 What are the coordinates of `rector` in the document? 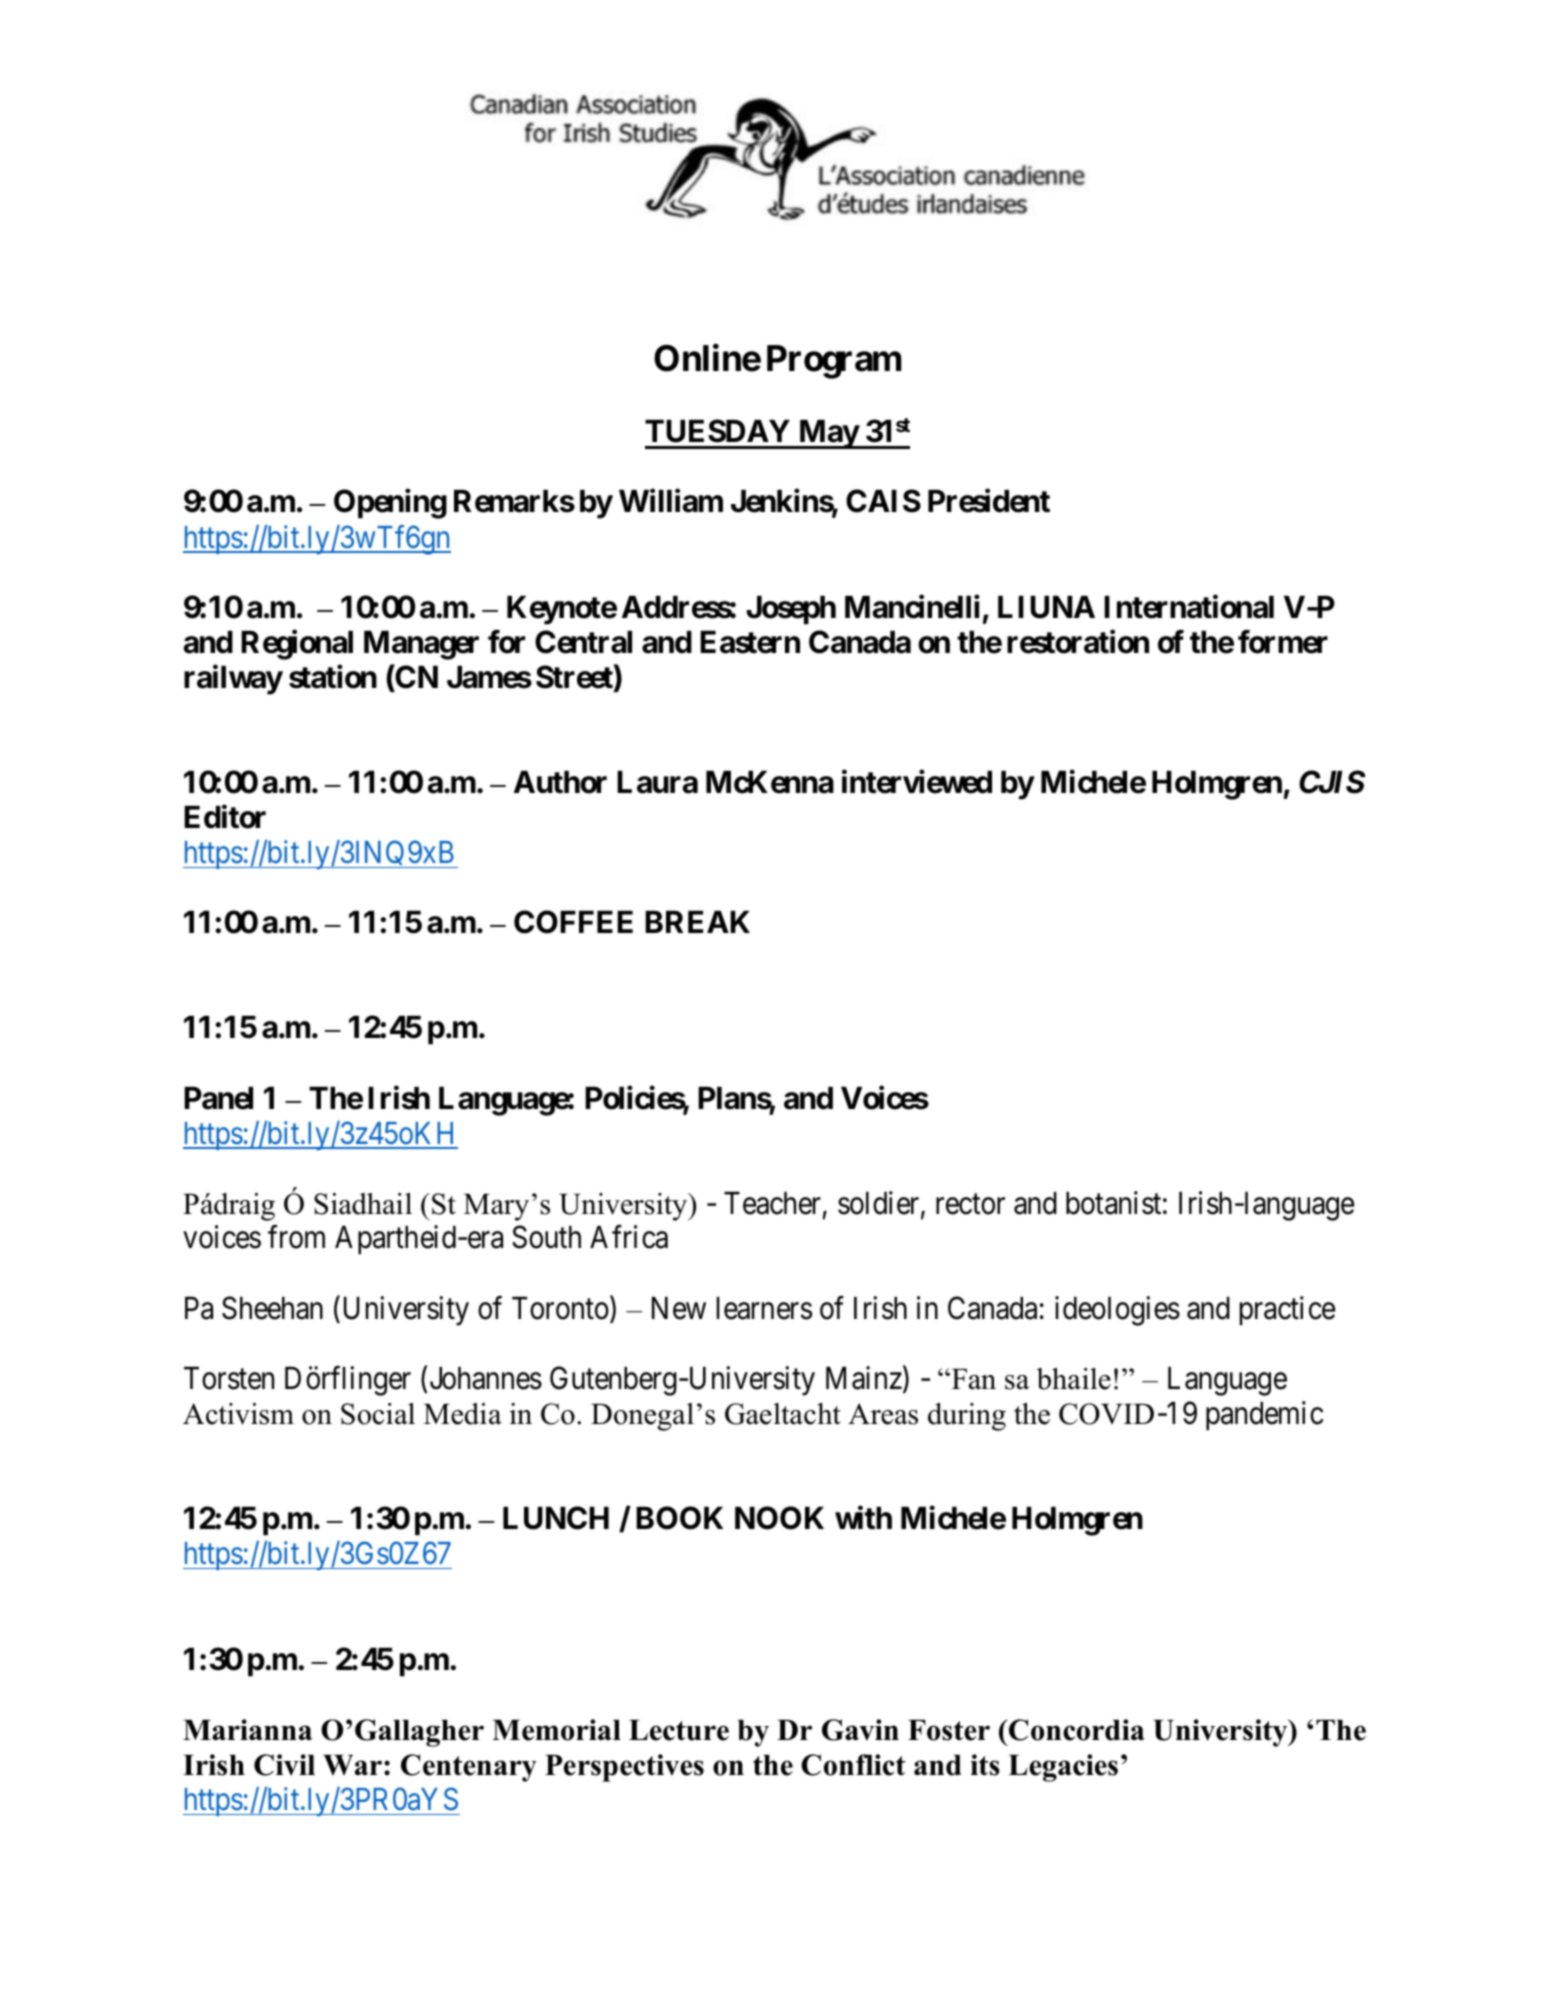 It's located at (970, 1204).
